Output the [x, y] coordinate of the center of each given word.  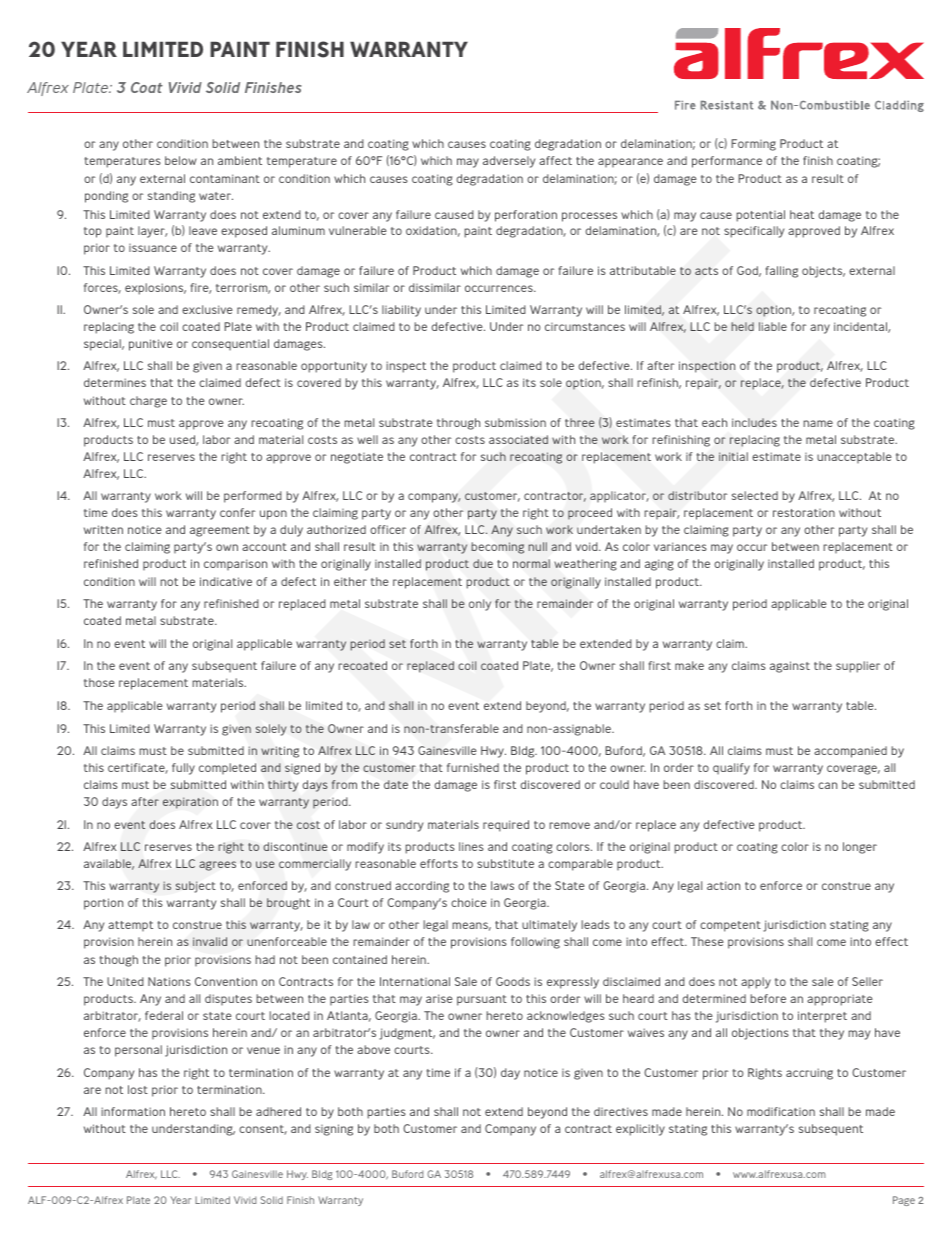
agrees [217, 866]
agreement [220, 531]
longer [860, 848]
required [506, 826]
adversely [509, 162]
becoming [498, 548]
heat [802, 214]
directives [621, 1111]
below [181, 160]
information [133, 1111]
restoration [804, 513]
